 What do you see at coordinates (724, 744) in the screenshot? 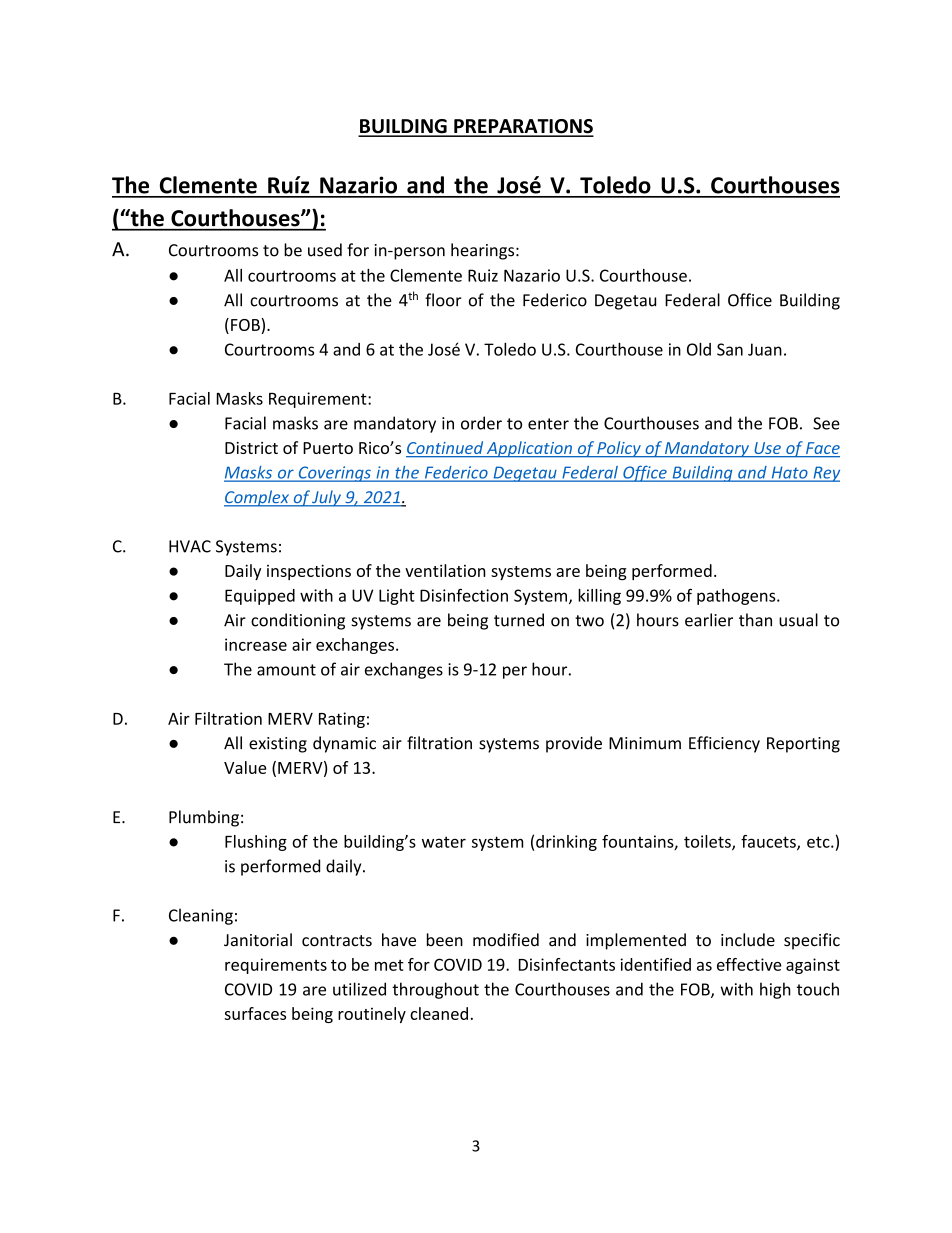
I see `Efficiency` at bounding box center [724, 744].
